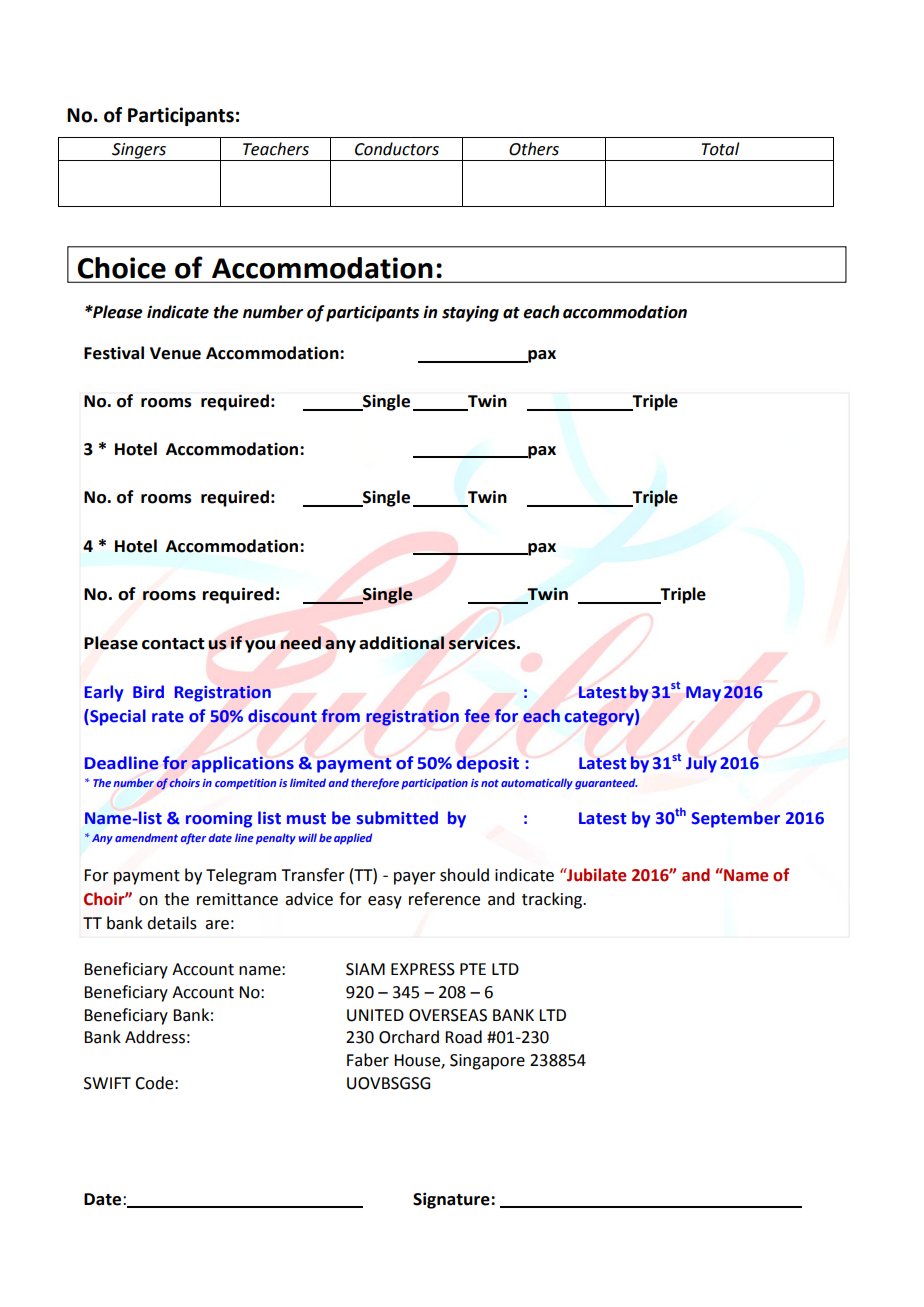  What do you see at coordinates (720, 149) in the page?
I see `Total` at bounding box center [720, 149].
